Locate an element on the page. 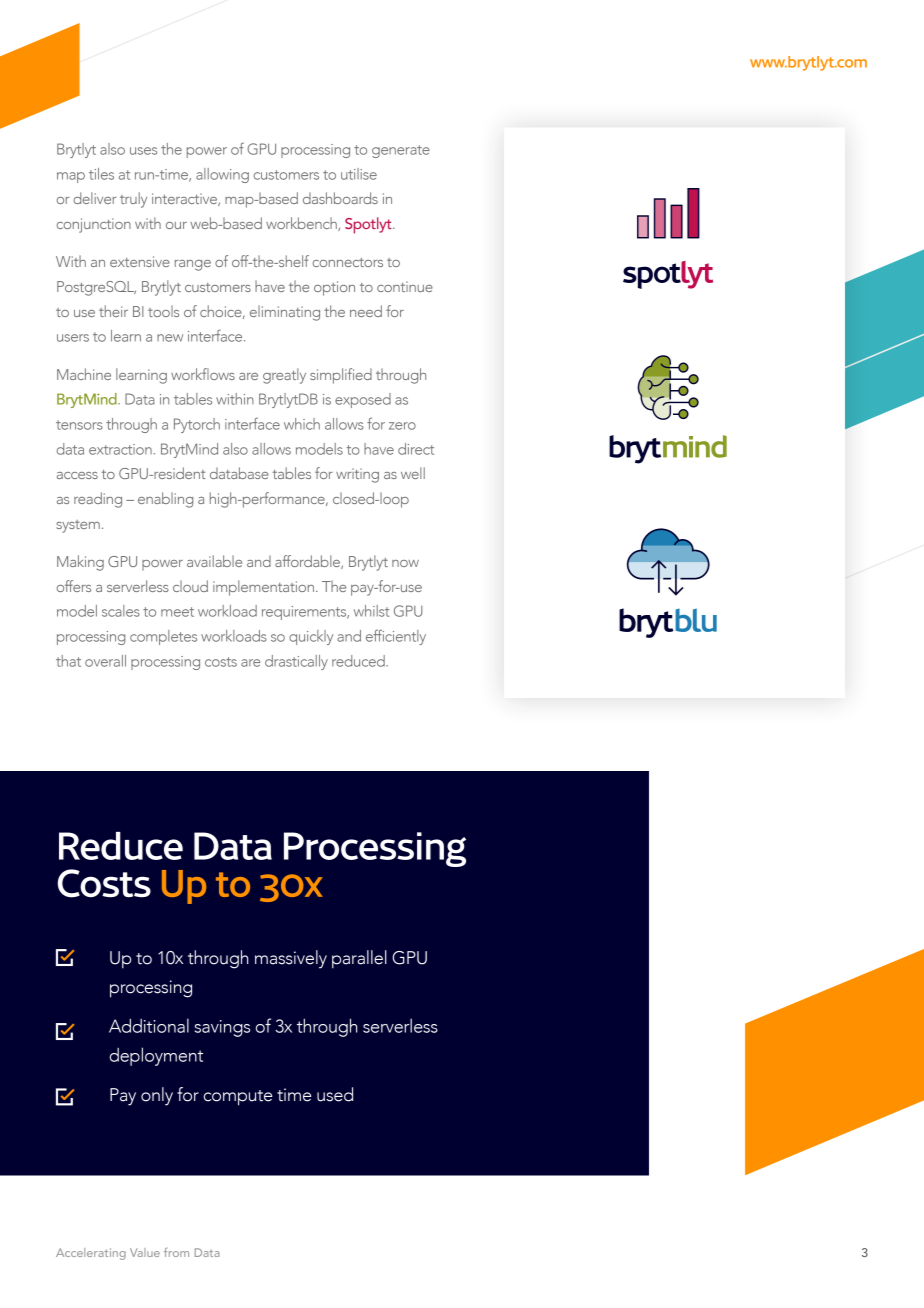 Image resolution: width=924 pixels, height=1308 pixels. Accelerating is located at coordinates (91, 1254).
